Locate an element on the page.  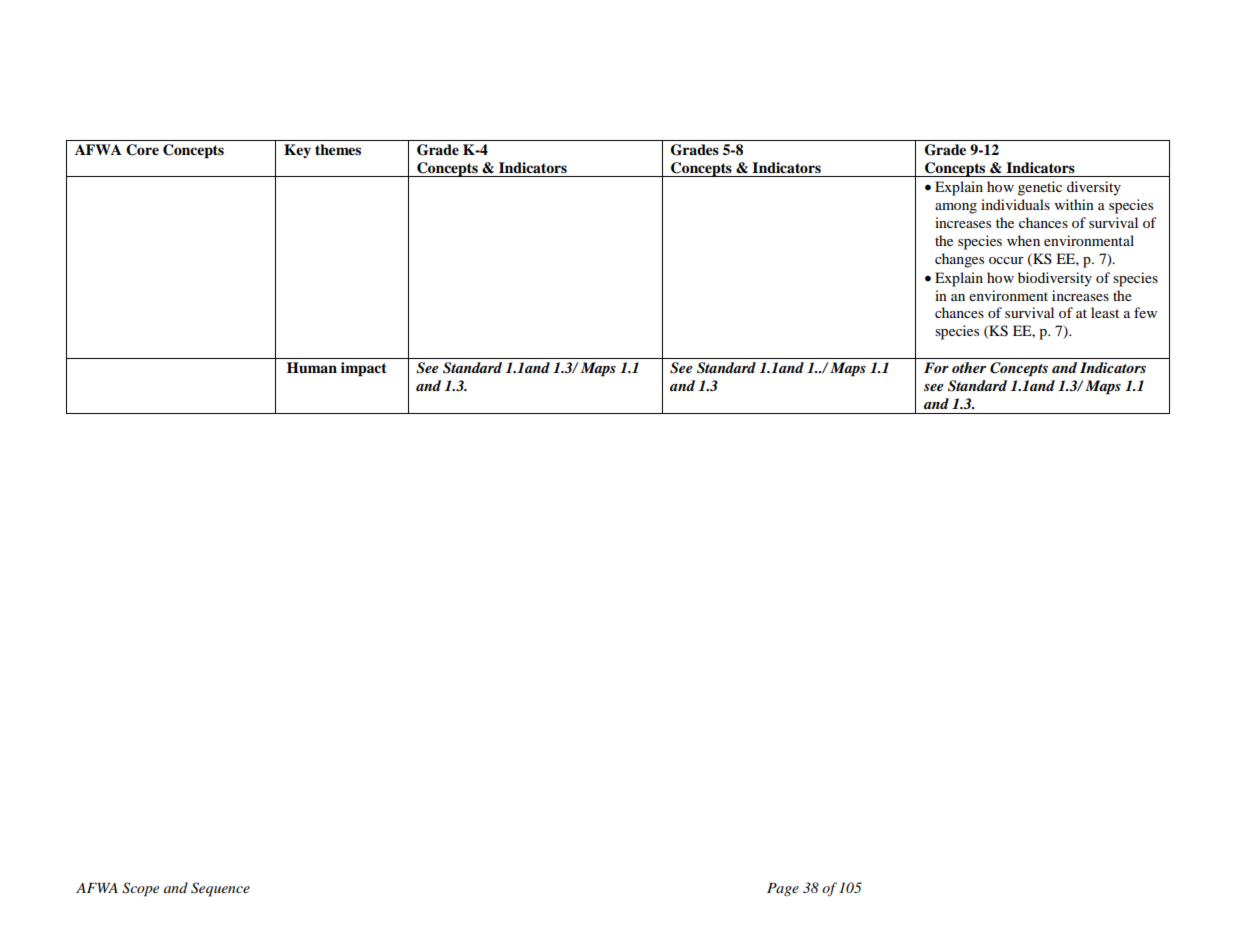
themes is located at coordinates (338, 150).
